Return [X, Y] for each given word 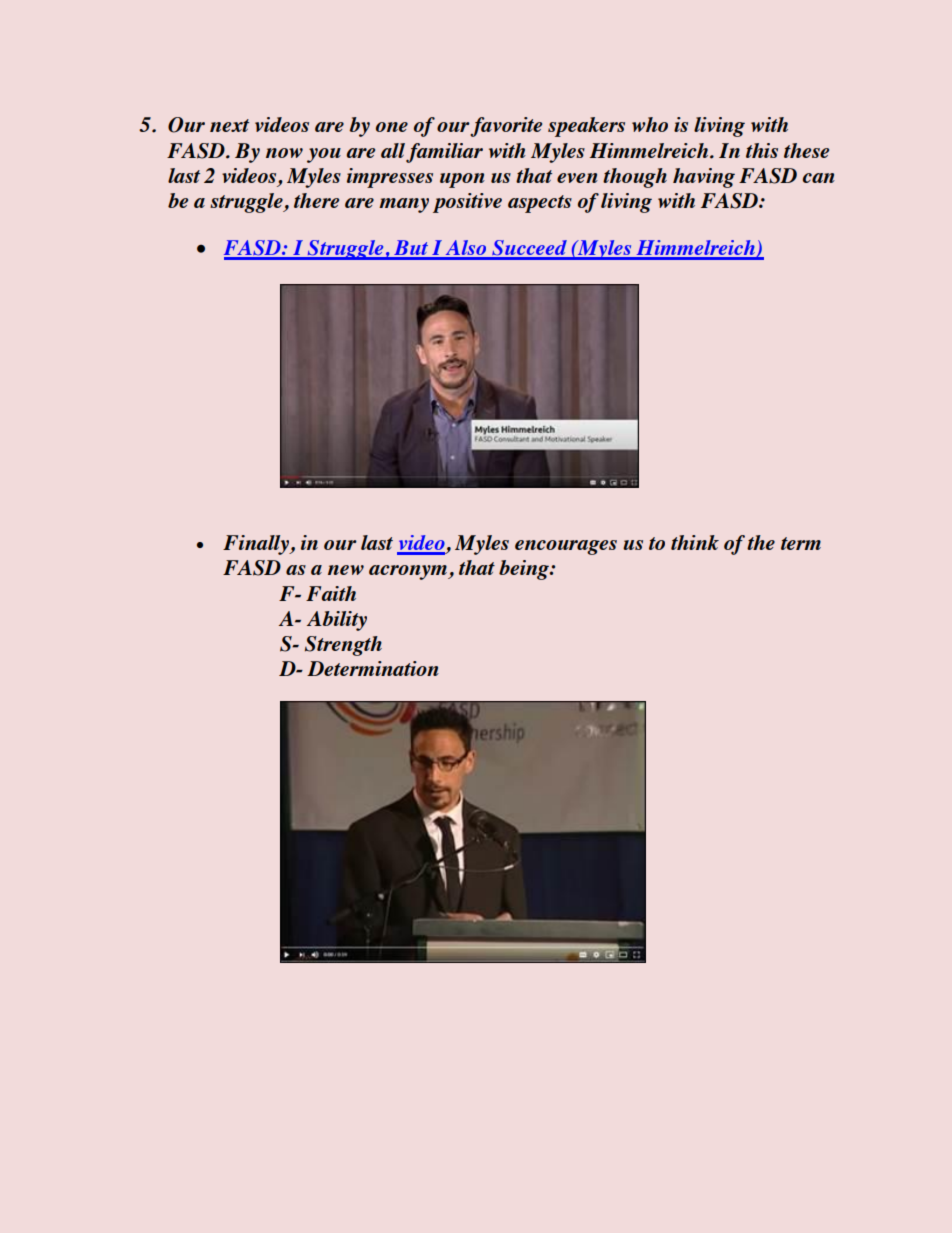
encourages [566, 547]
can [819, 178]
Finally [257, 545]
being [525, 570]
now [284, 153]
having [704, 178]
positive [467, 203]
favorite [505, 127]
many [404, 205]
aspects [540, 204]
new [346, 570]
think [695, 542]
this [762, 150]
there [316, 200]
